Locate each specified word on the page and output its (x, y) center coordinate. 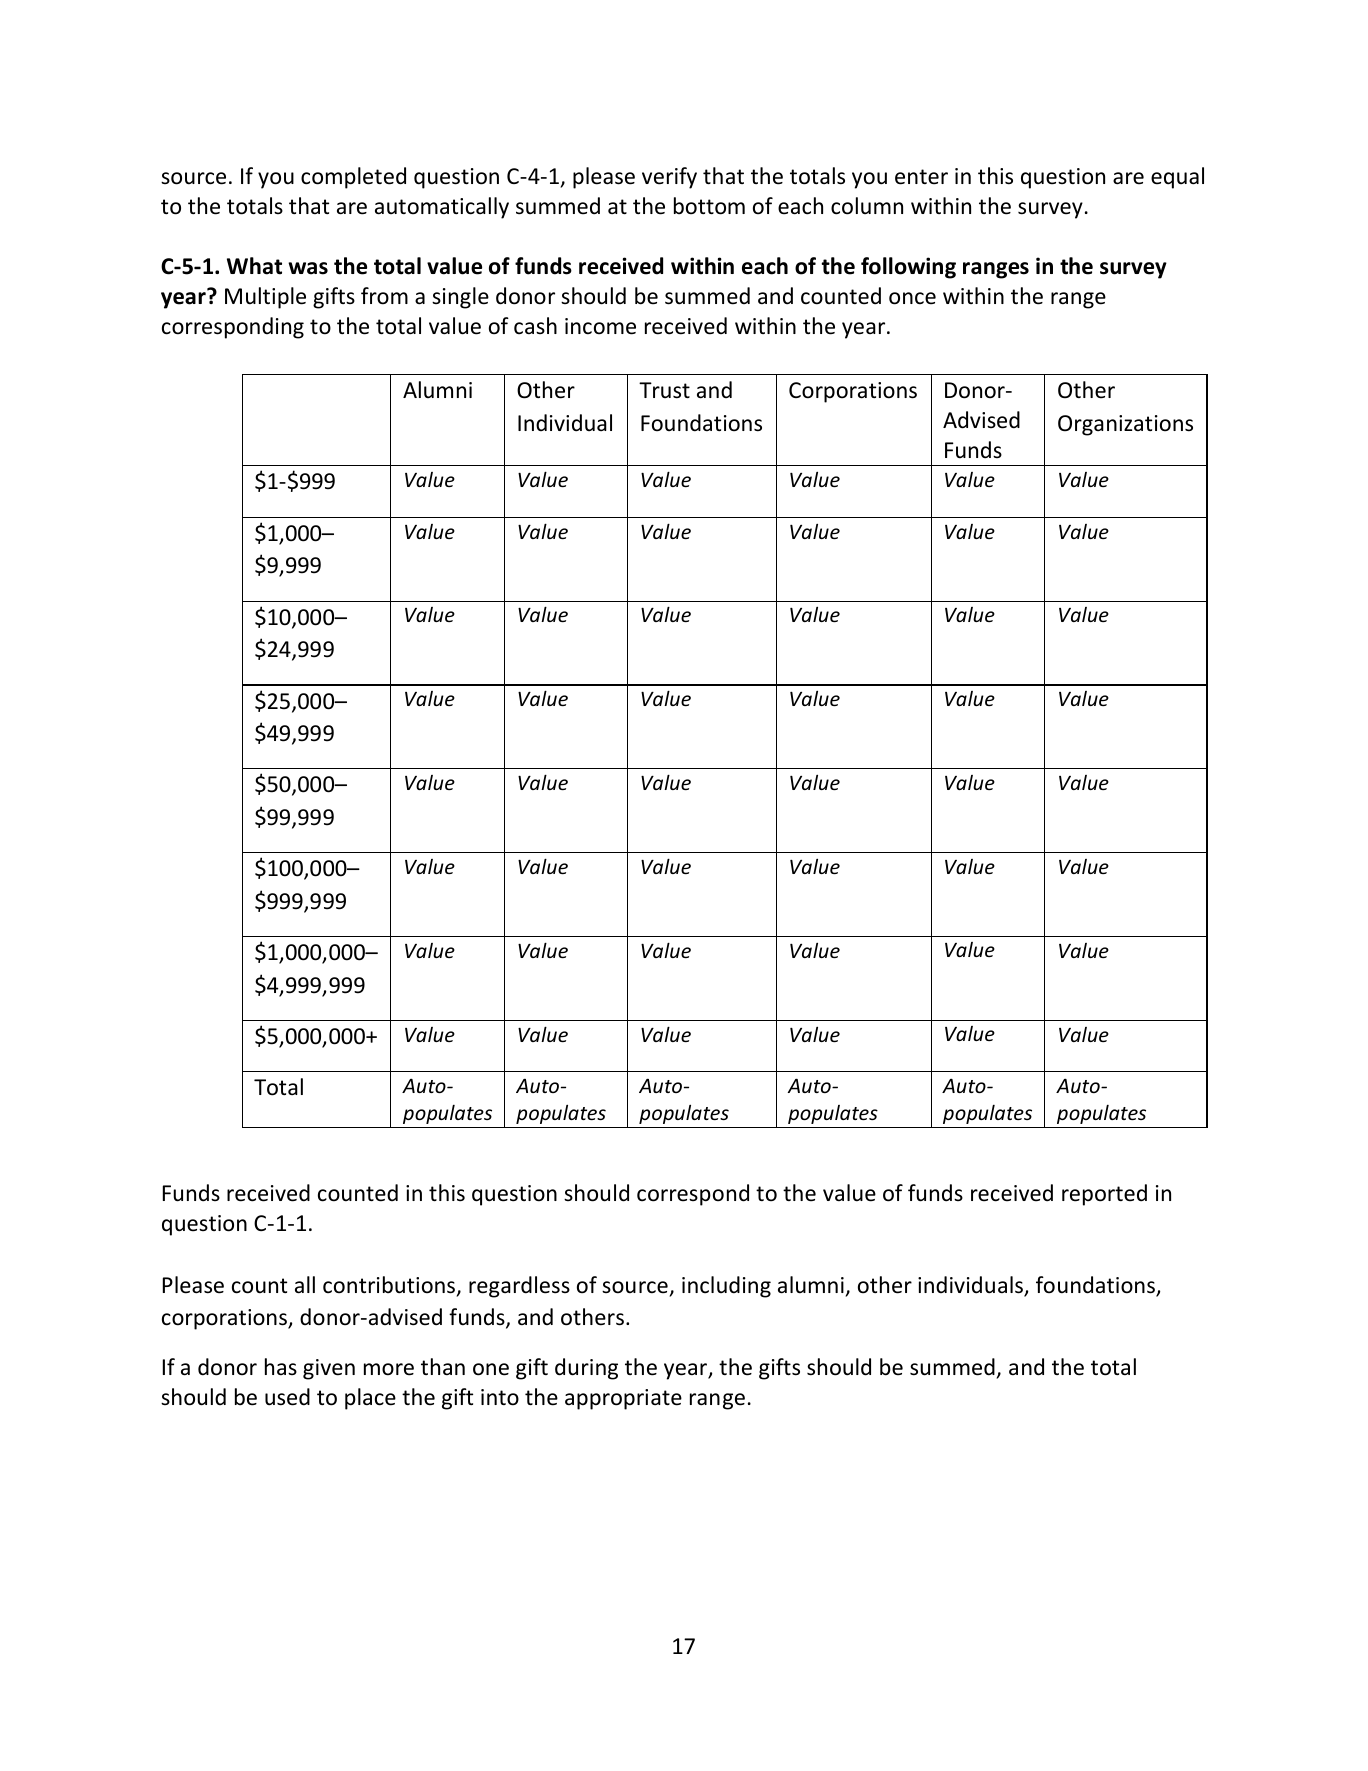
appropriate (623, 1399)
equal (1177, 178)
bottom (709, 206)
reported (1104, 1195)
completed (353, 178)
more (389, 1369)
